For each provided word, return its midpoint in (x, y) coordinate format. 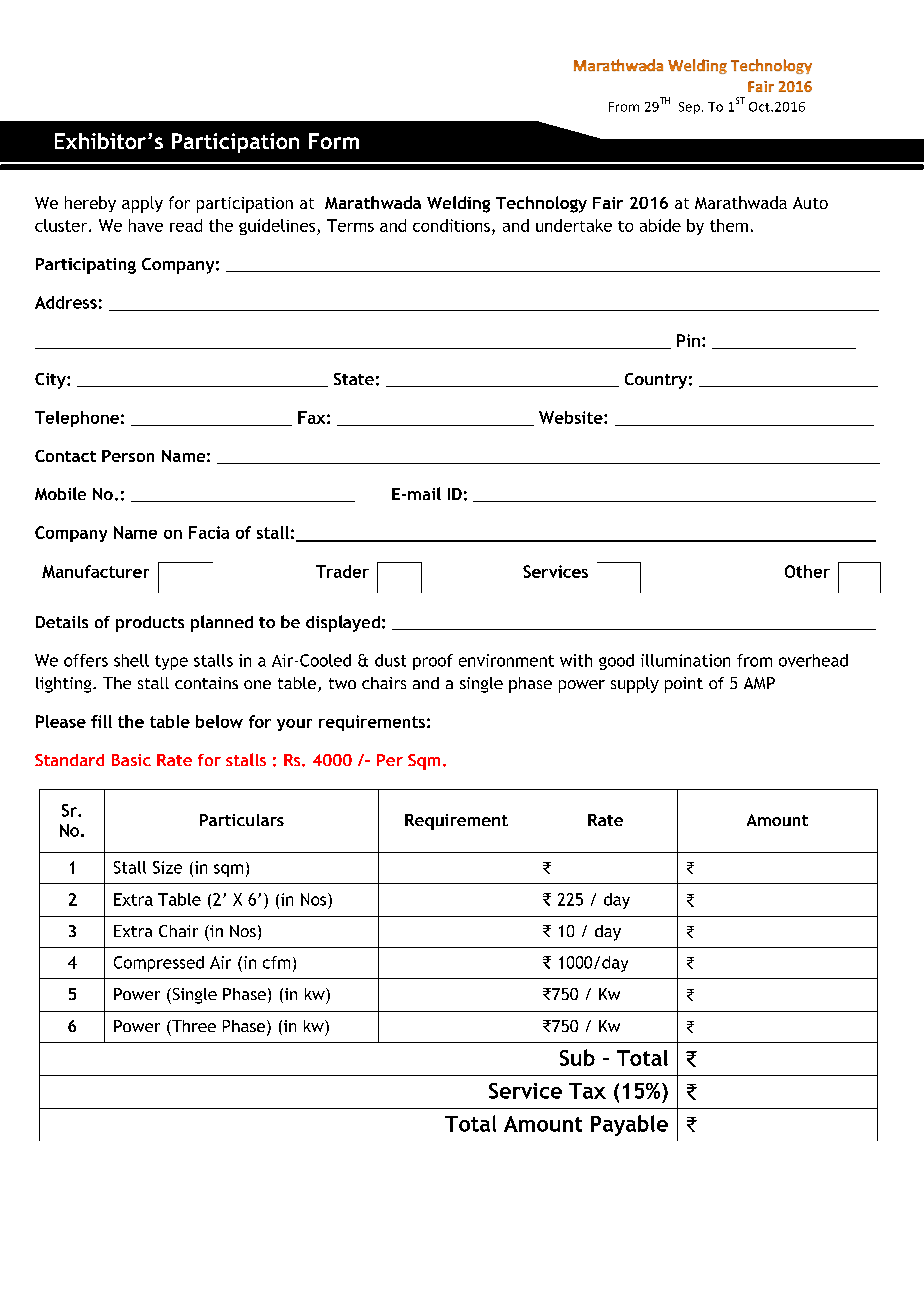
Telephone (77, 419)
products (150, 624)
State (354, 379)
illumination (685, 660)
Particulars (242, 820)
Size (167, 867)
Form (334, 141)
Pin (688, 340)
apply (142, 204)
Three (193, 1026)
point (684, 685)
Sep (691, 108)
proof (433, 662)
